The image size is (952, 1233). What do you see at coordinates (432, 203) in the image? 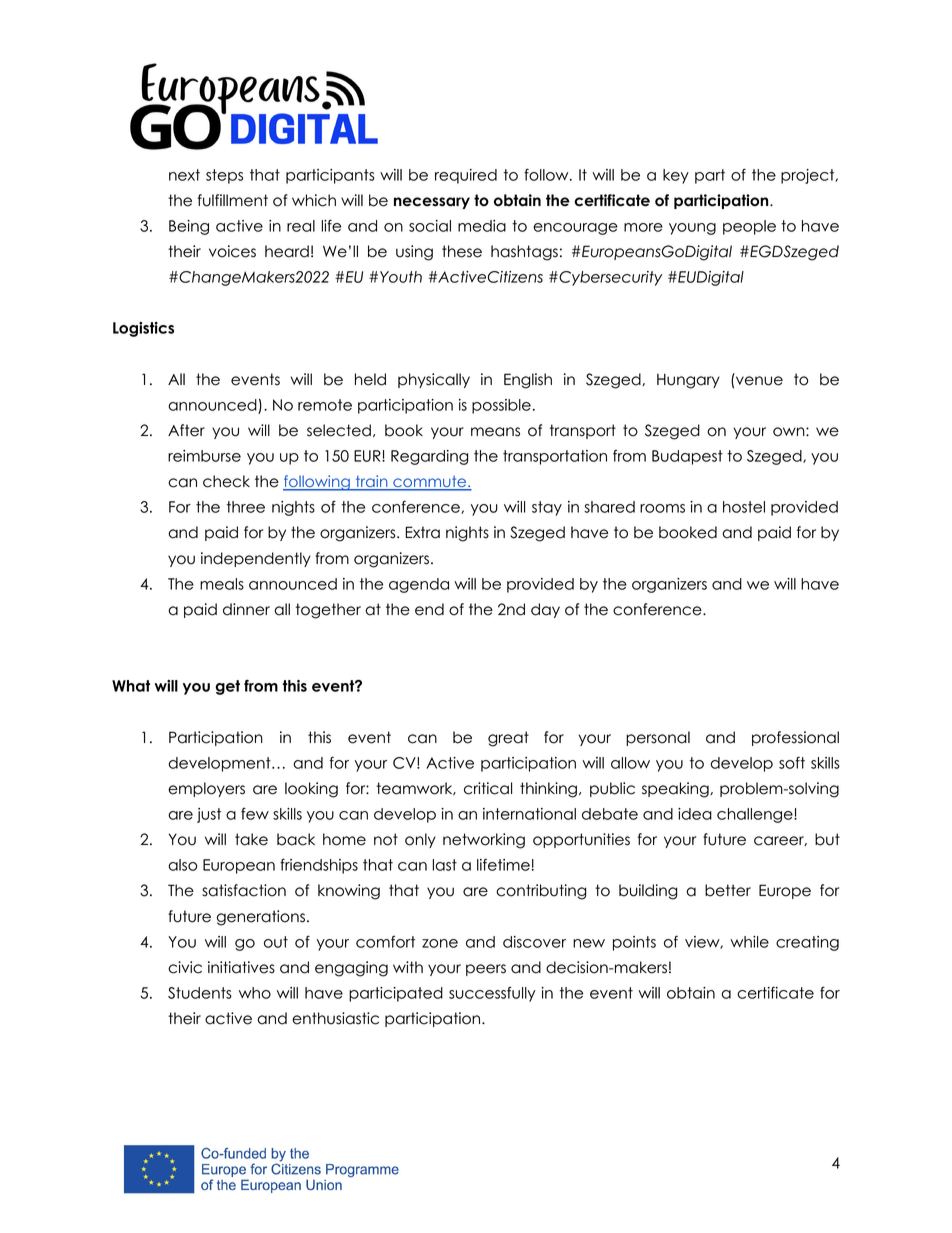
I see `necessary` at bounding box center [432, 203].
